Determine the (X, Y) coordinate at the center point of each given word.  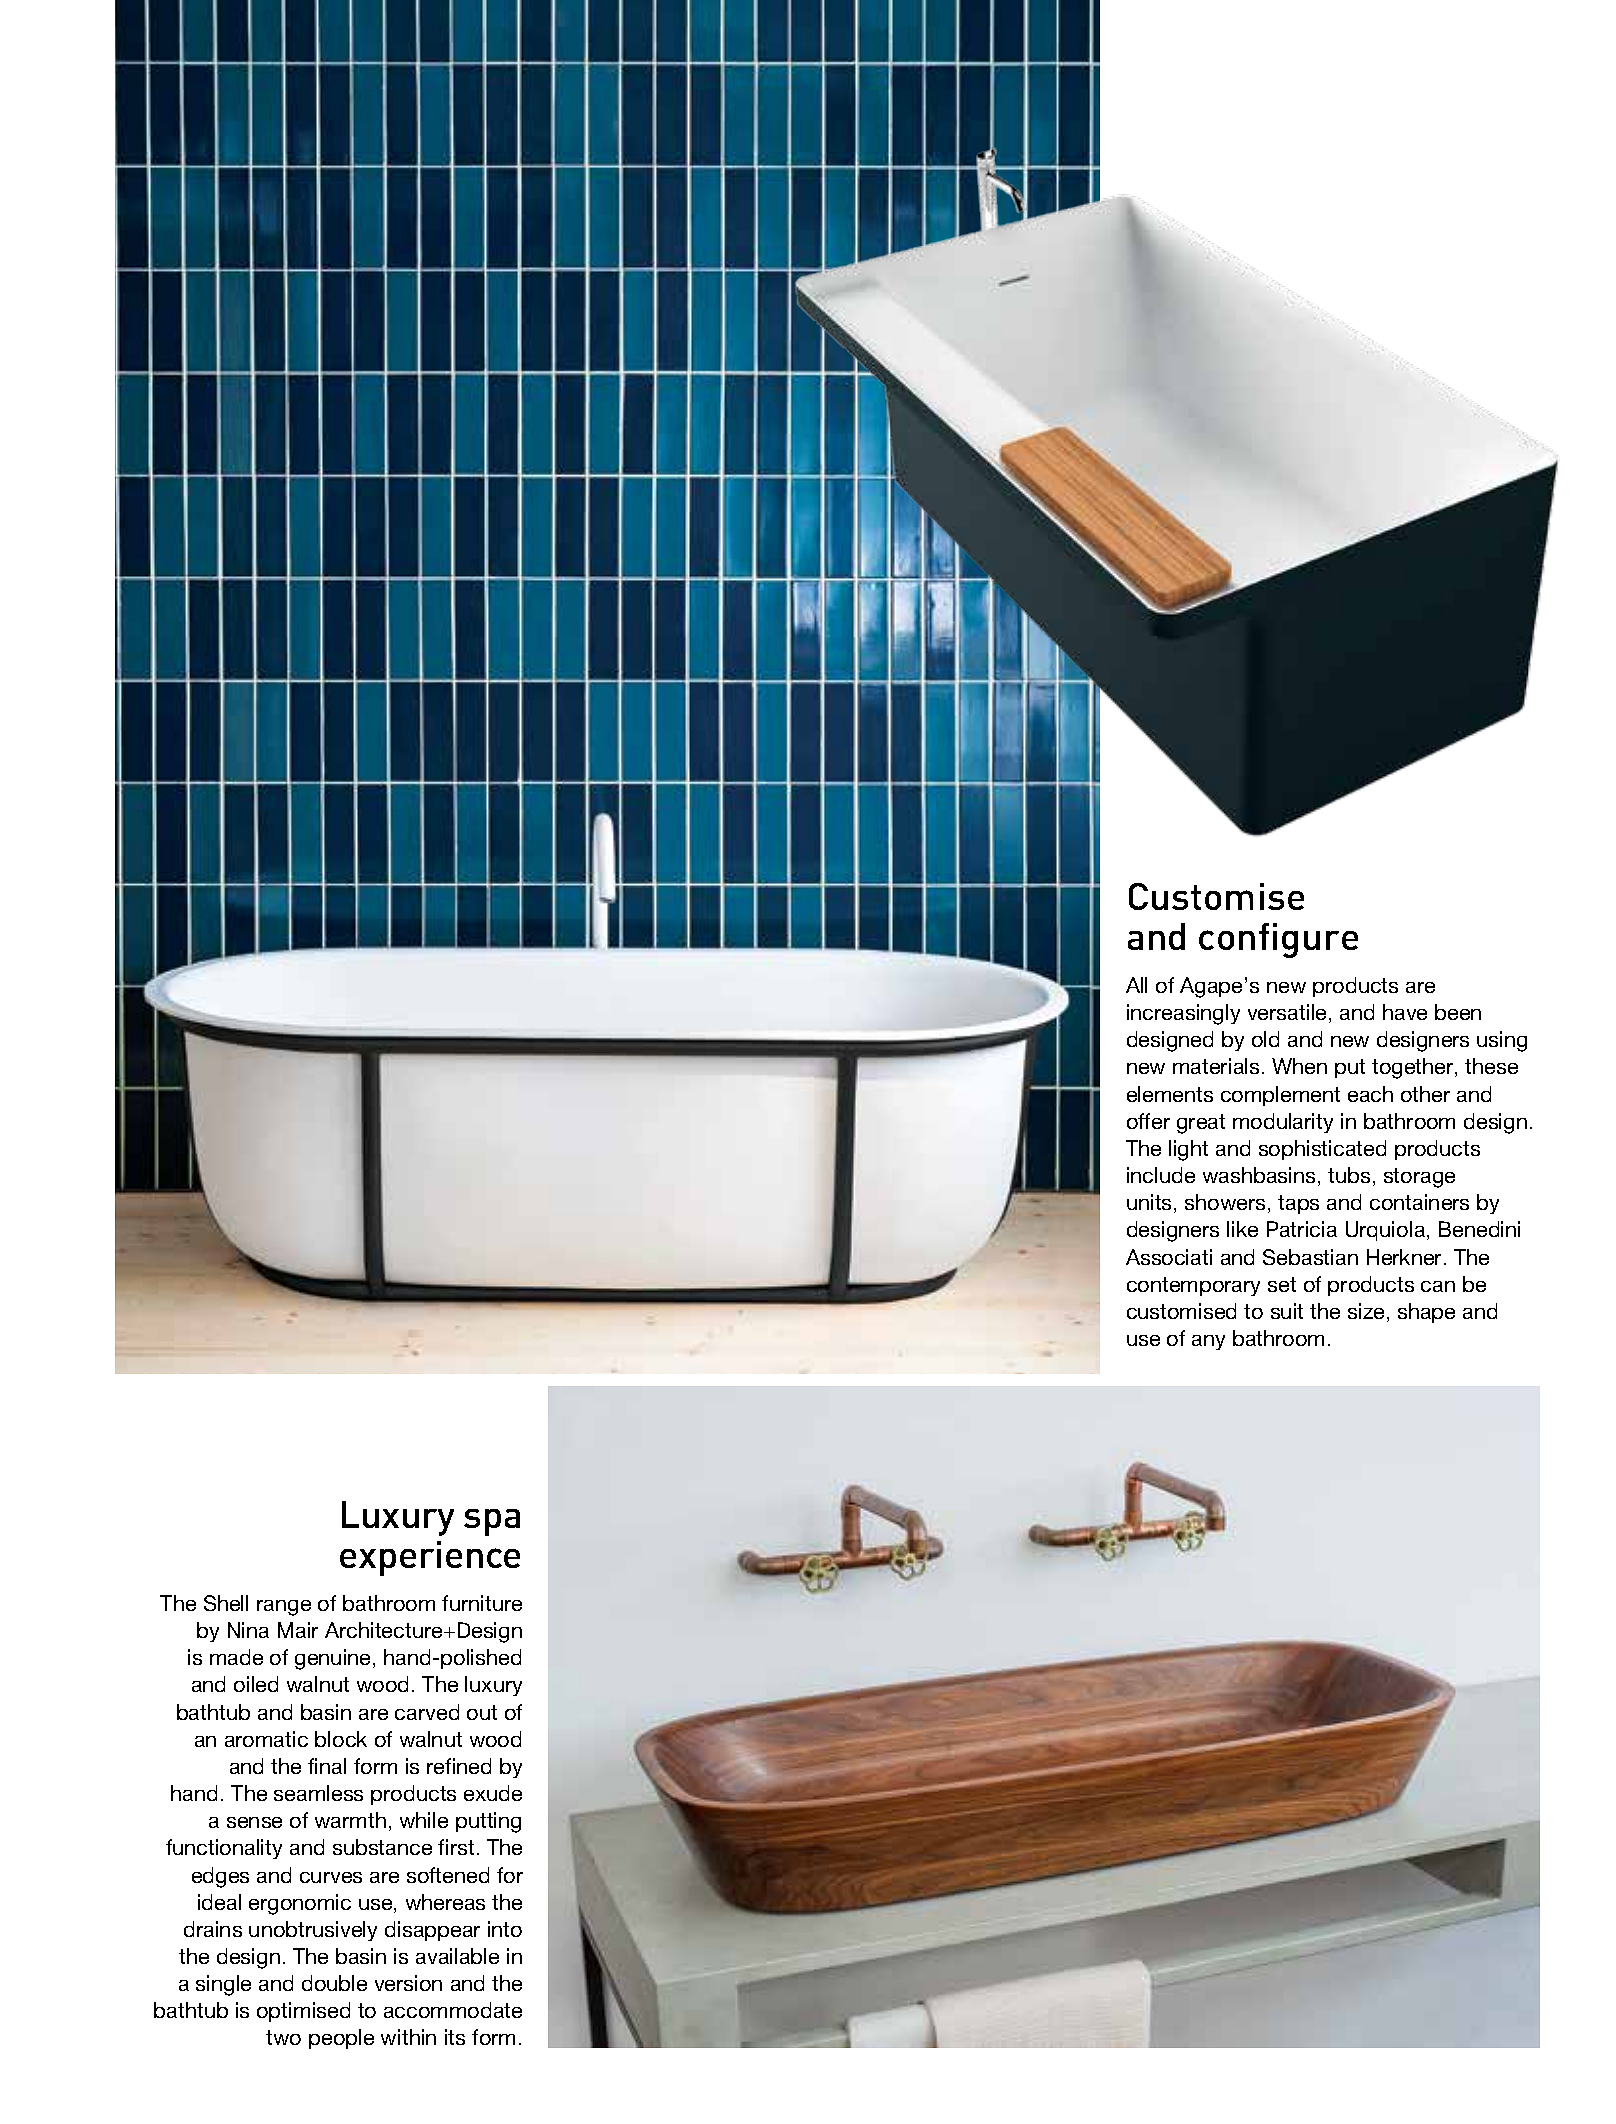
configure (1278, 940)
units (1151, 1203)
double (334, 1983)
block (341, 1739)
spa (492, 1522)
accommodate (453, 2010)
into (505, 1929)
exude (493, 1793)
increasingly (1183, 1014)
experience (430, 1558)
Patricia (1302, 1229)
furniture (482, 1603)
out (482, 1712)
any (1208, 1342)
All (1136, 985)
